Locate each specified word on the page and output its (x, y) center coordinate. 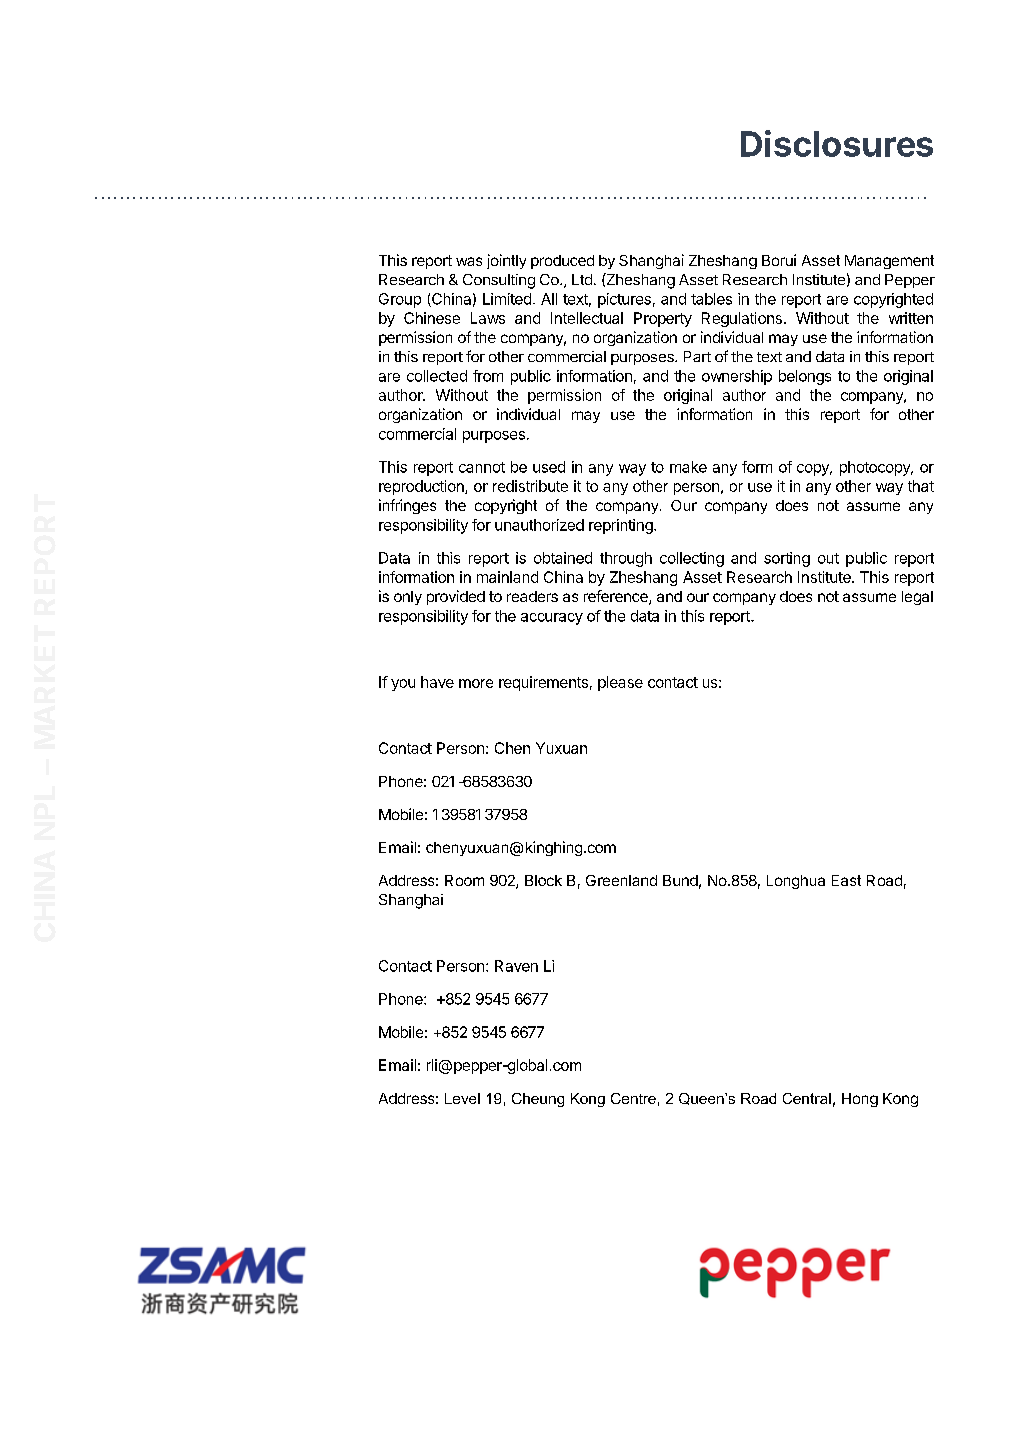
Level (462, 1098)
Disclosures (837, 143)
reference (617, 597)
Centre (633, 1098)
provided (456, 597)
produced (562, 262)
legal (917, 598)
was (469, 261)
